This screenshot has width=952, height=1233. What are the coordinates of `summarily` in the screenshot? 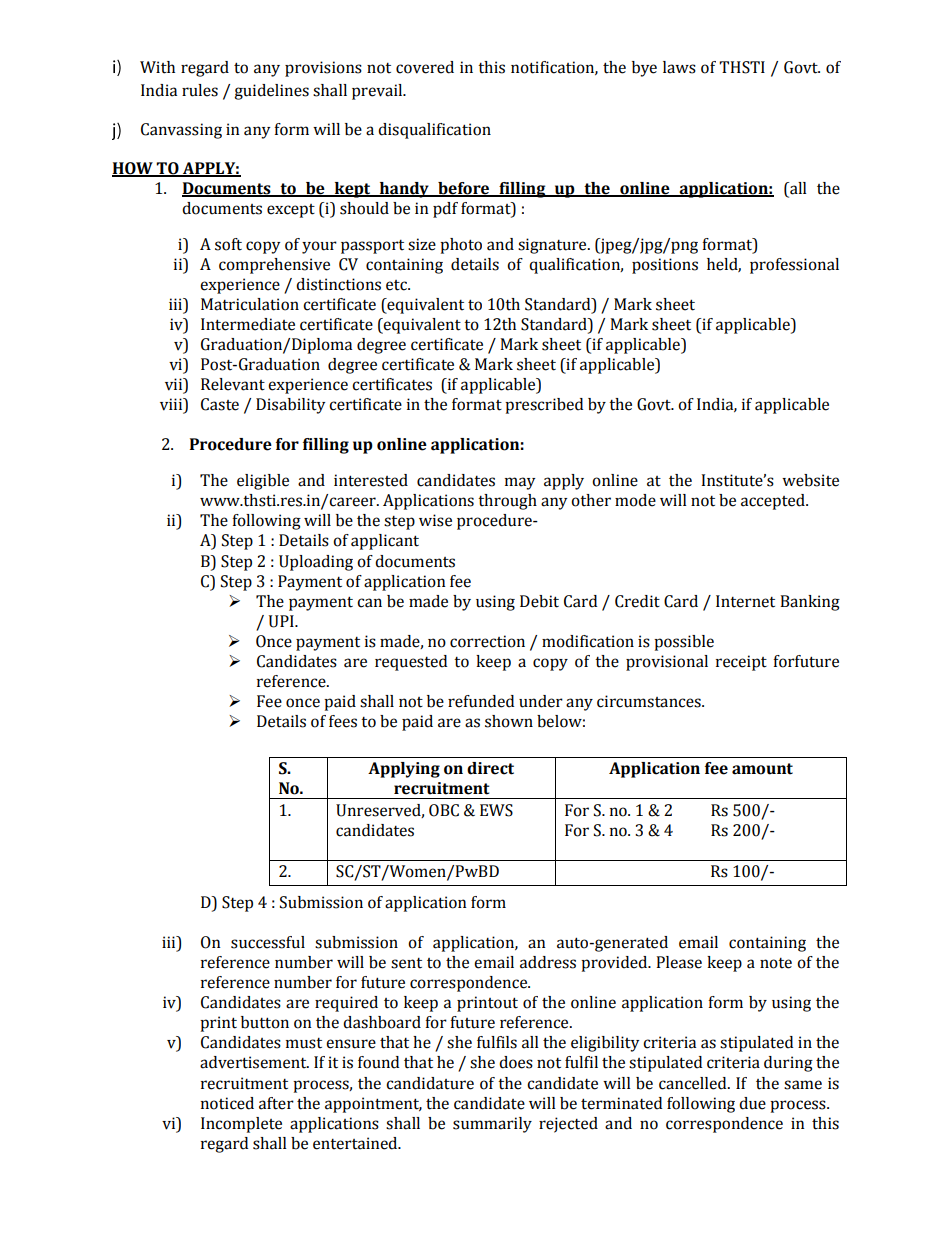 It's located at (492, 1125).
